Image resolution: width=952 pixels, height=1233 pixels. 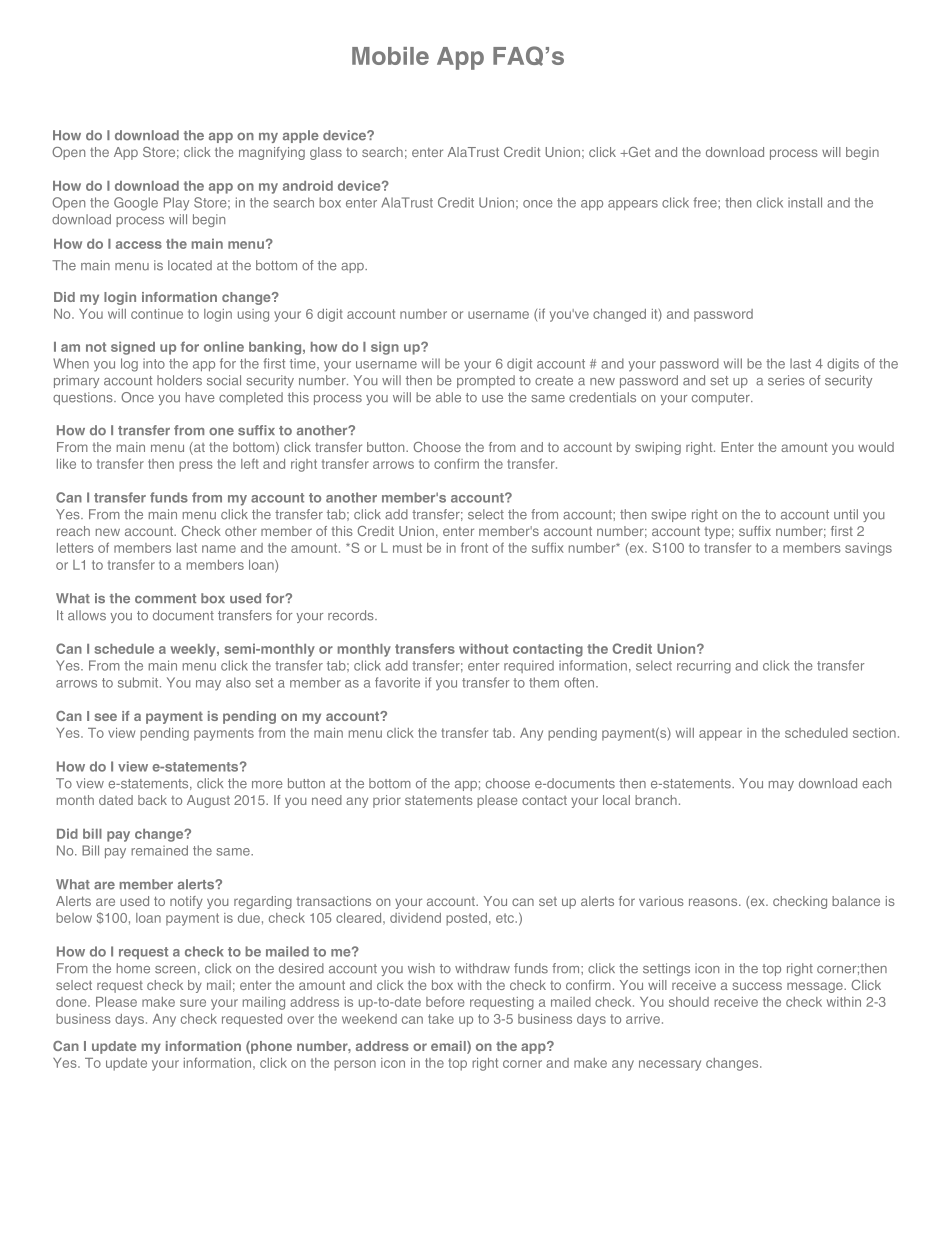 What do you see at coordinates (757, 986) in the screenshot?
I see `success` at bounding box center [757, 986].
